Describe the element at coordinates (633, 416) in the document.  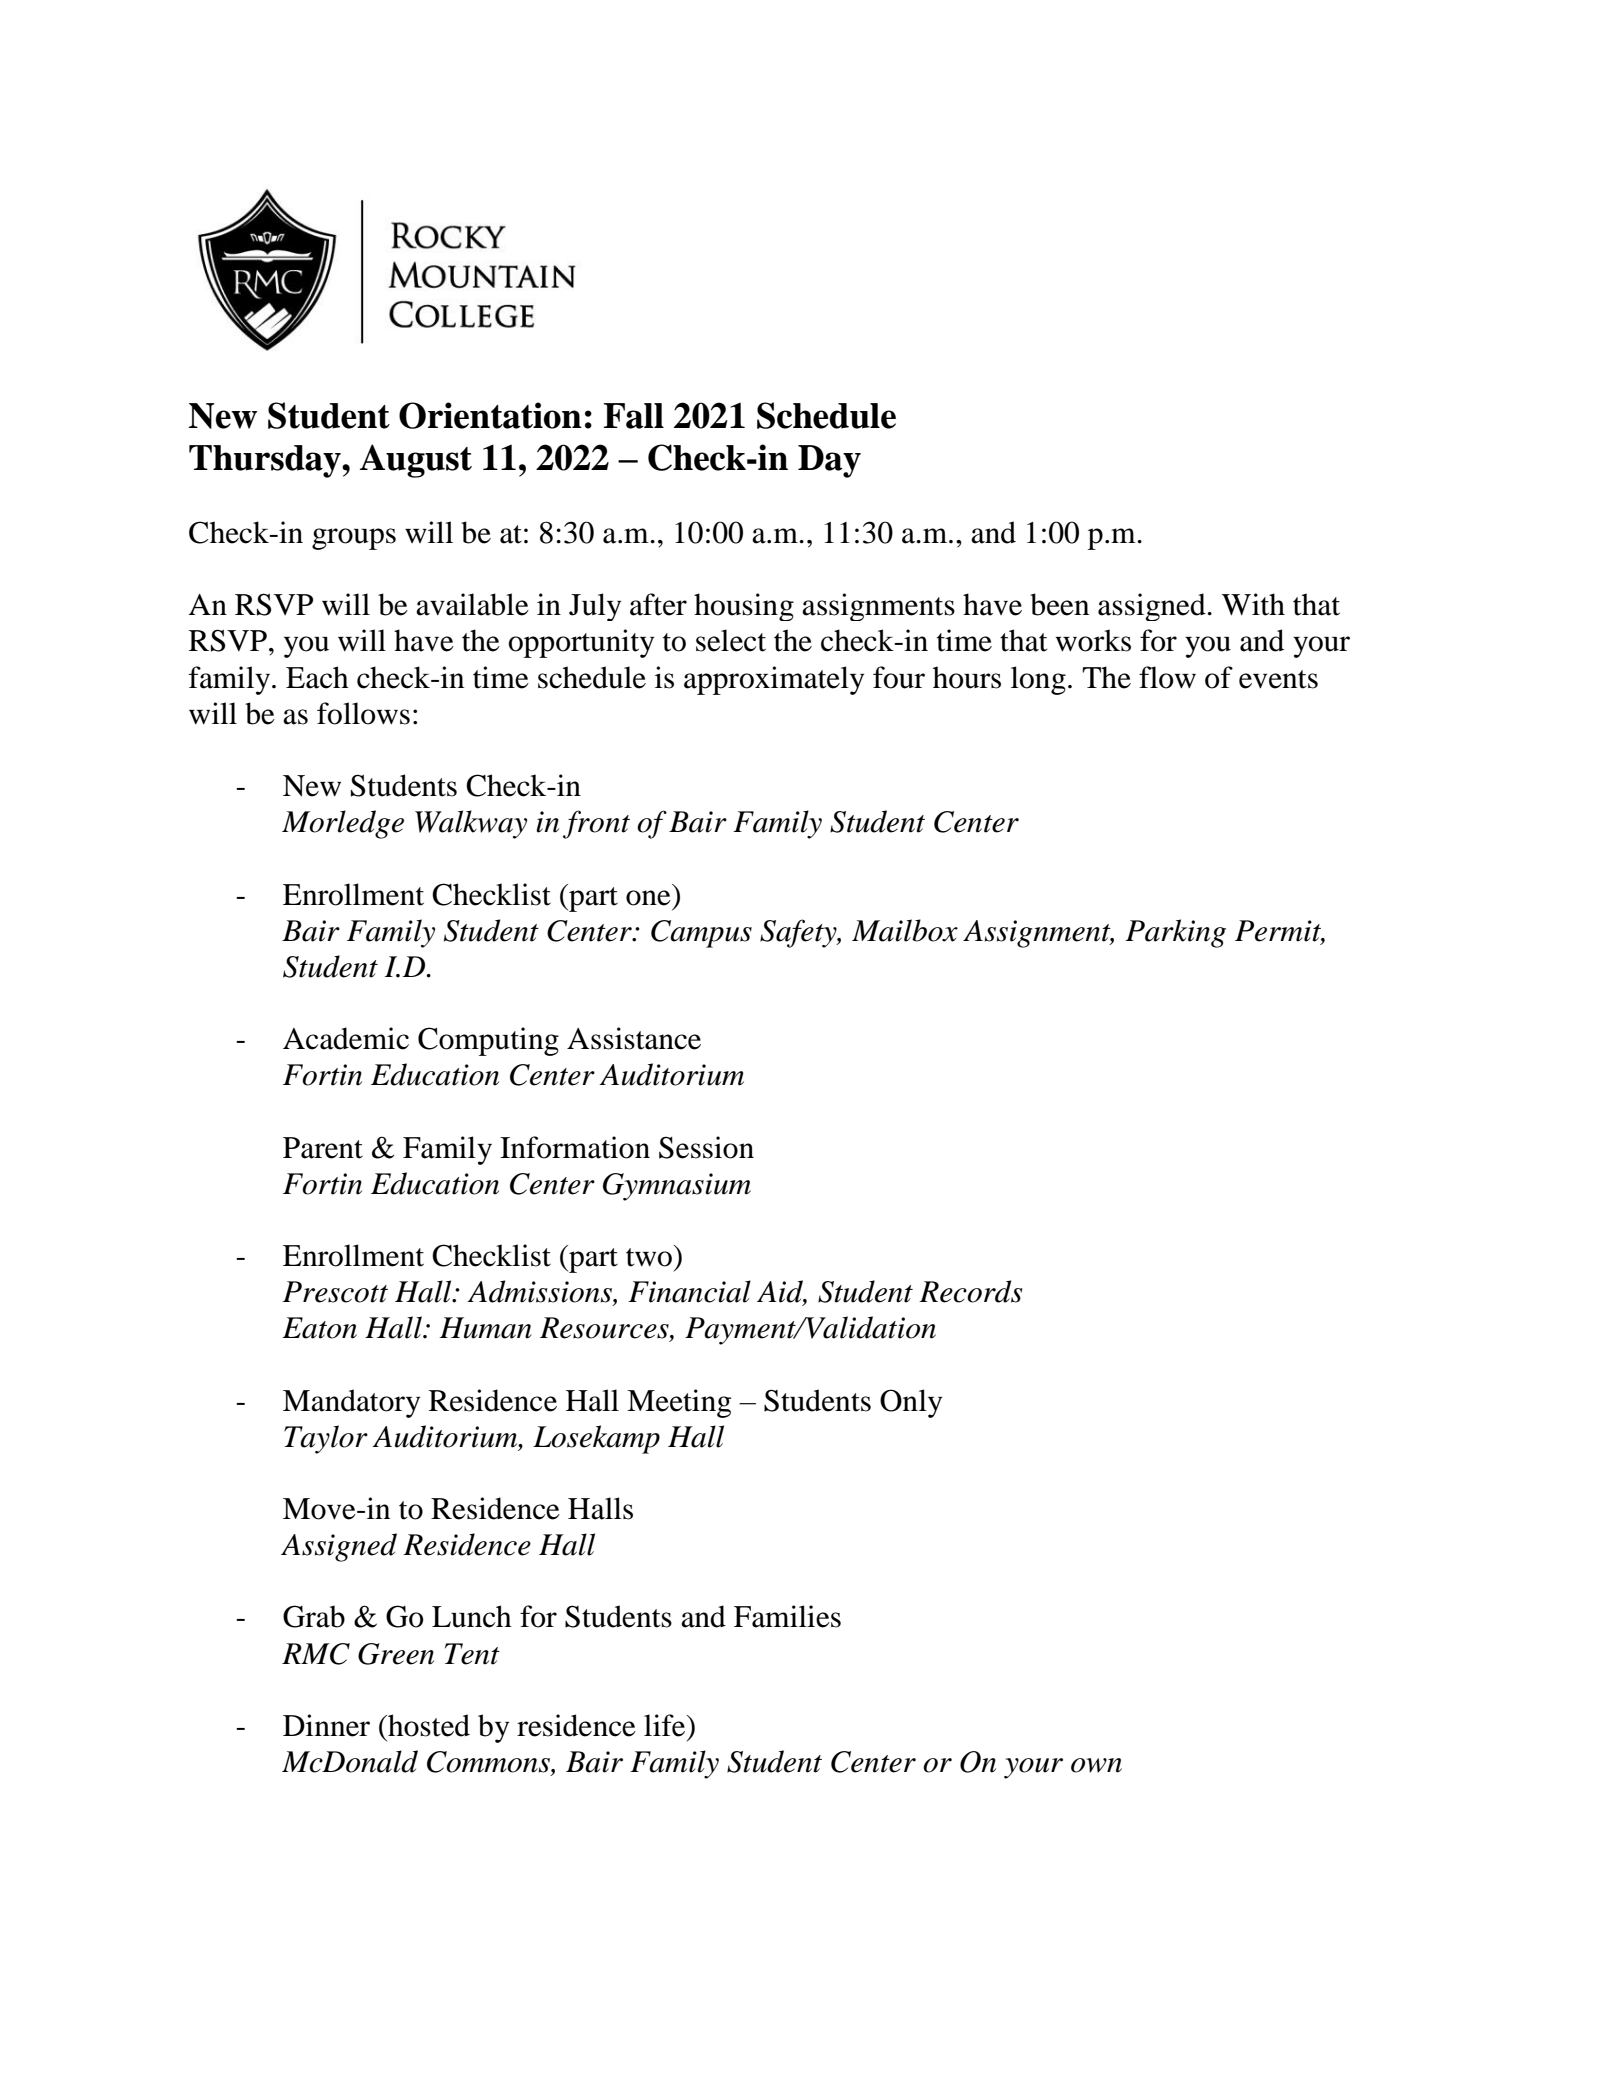
I see `Fall` at that location.
